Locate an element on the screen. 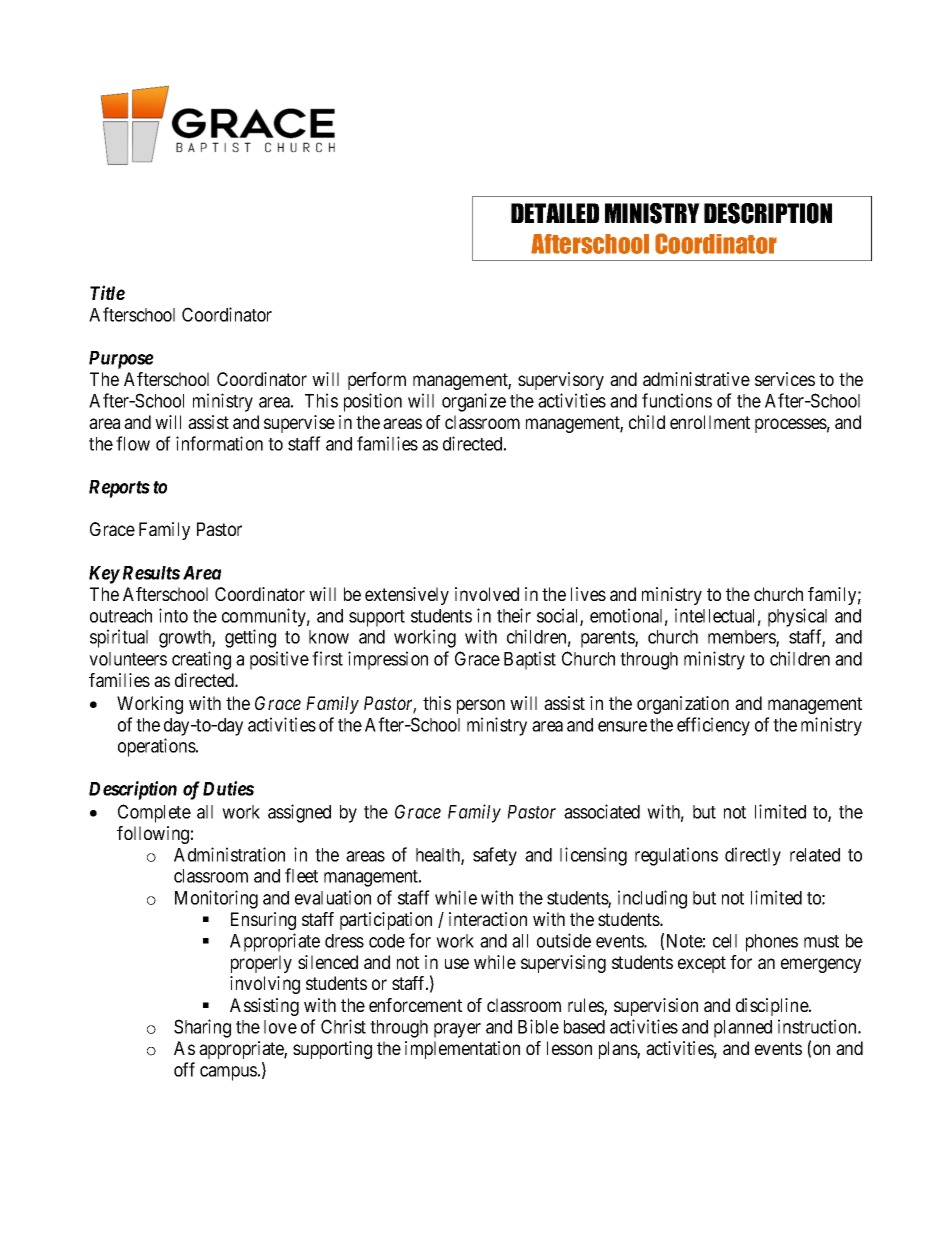  Title is located at coordinates (107, 292).
